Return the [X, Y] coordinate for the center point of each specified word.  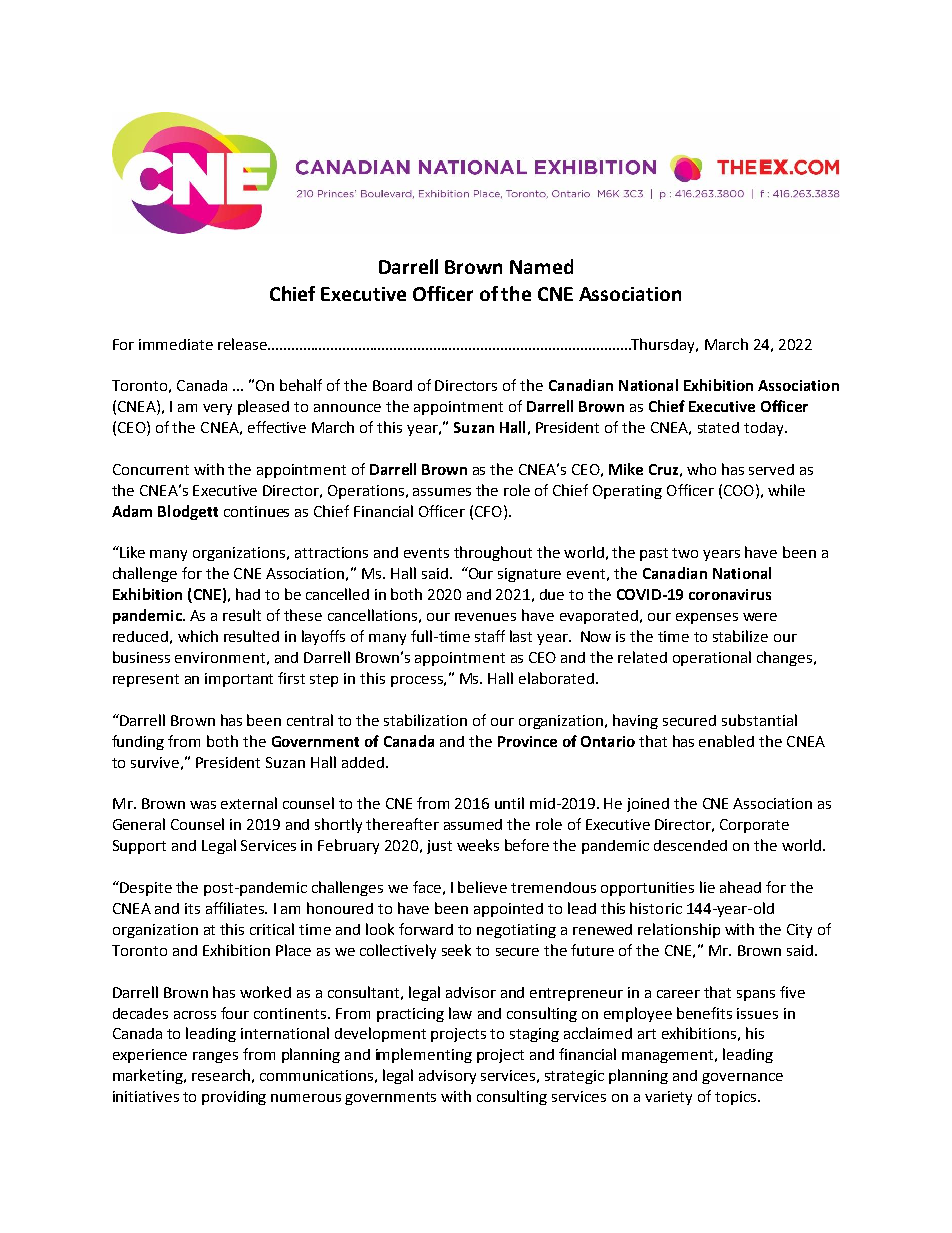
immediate [176, 344]
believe [482, 887]
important [239, 680]
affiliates [236, 908]
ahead [740, 887]
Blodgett [188, 512]
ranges [215, 1057]
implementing [424, 1055]
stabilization [425, 720]
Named [541, 266]
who [701, 469]
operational [712, 658]
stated [718, 427]
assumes [442, 492]
